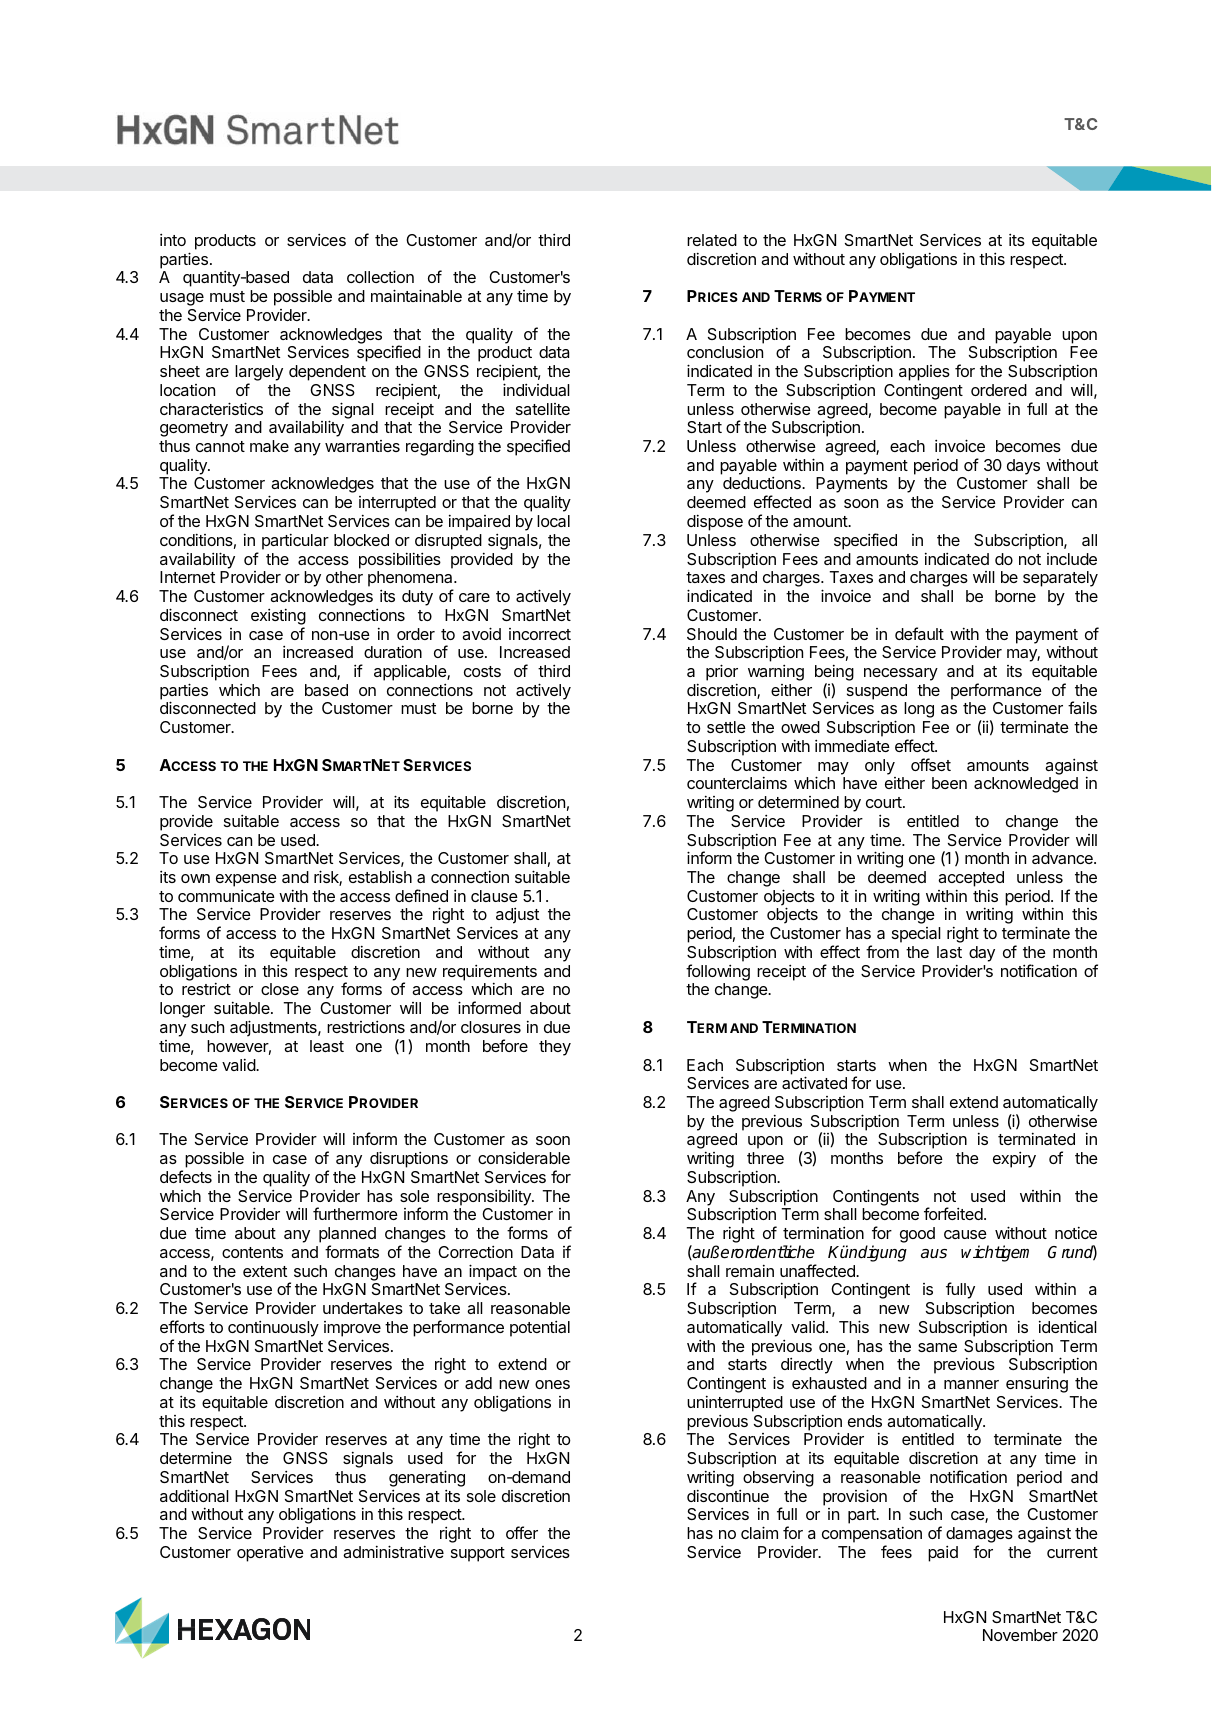 Image resolution: width=1213 pixels, height=1715 pixels. What do you see at coordinates (278, 617) in the page?
I see `existing` at bounding box center [278, 617].
